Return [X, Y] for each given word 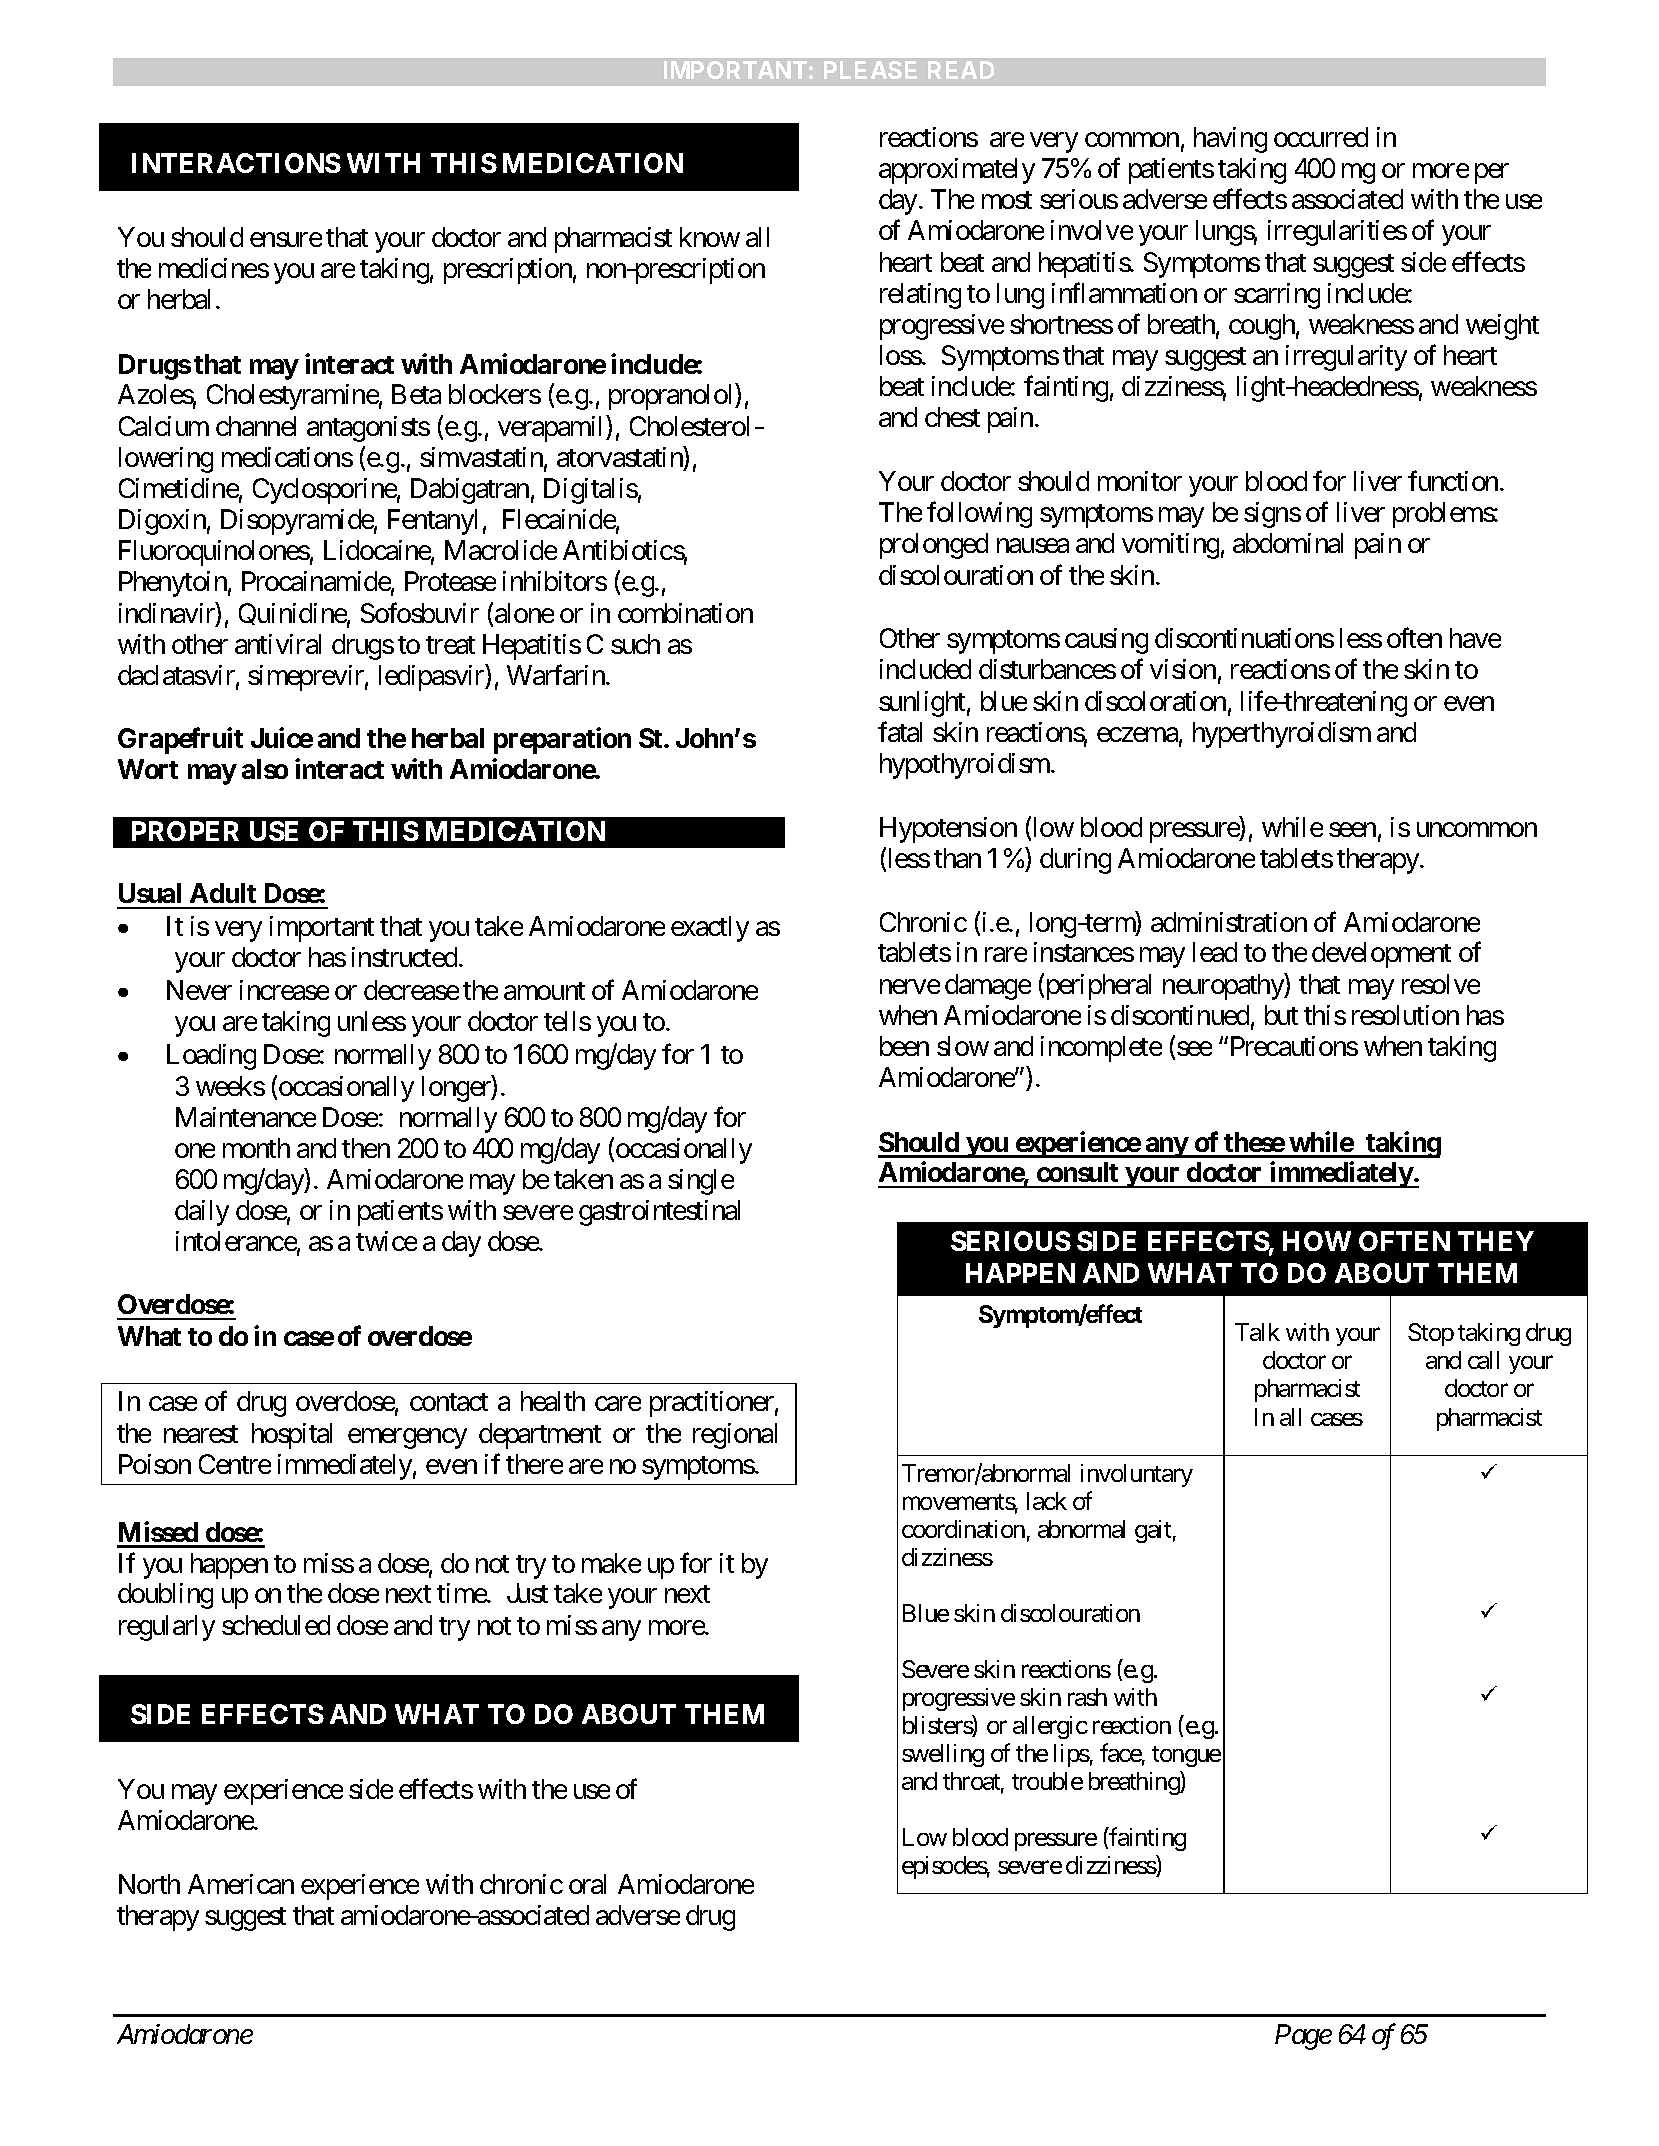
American [241, 1884]
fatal [900, 731]
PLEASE [870, 70]
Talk [1257, 1332]
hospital [292, 1436]
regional [735, 1436]
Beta [416, 394]
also [265, 769]
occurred [1321, 137]
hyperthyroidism [1282, 735]
